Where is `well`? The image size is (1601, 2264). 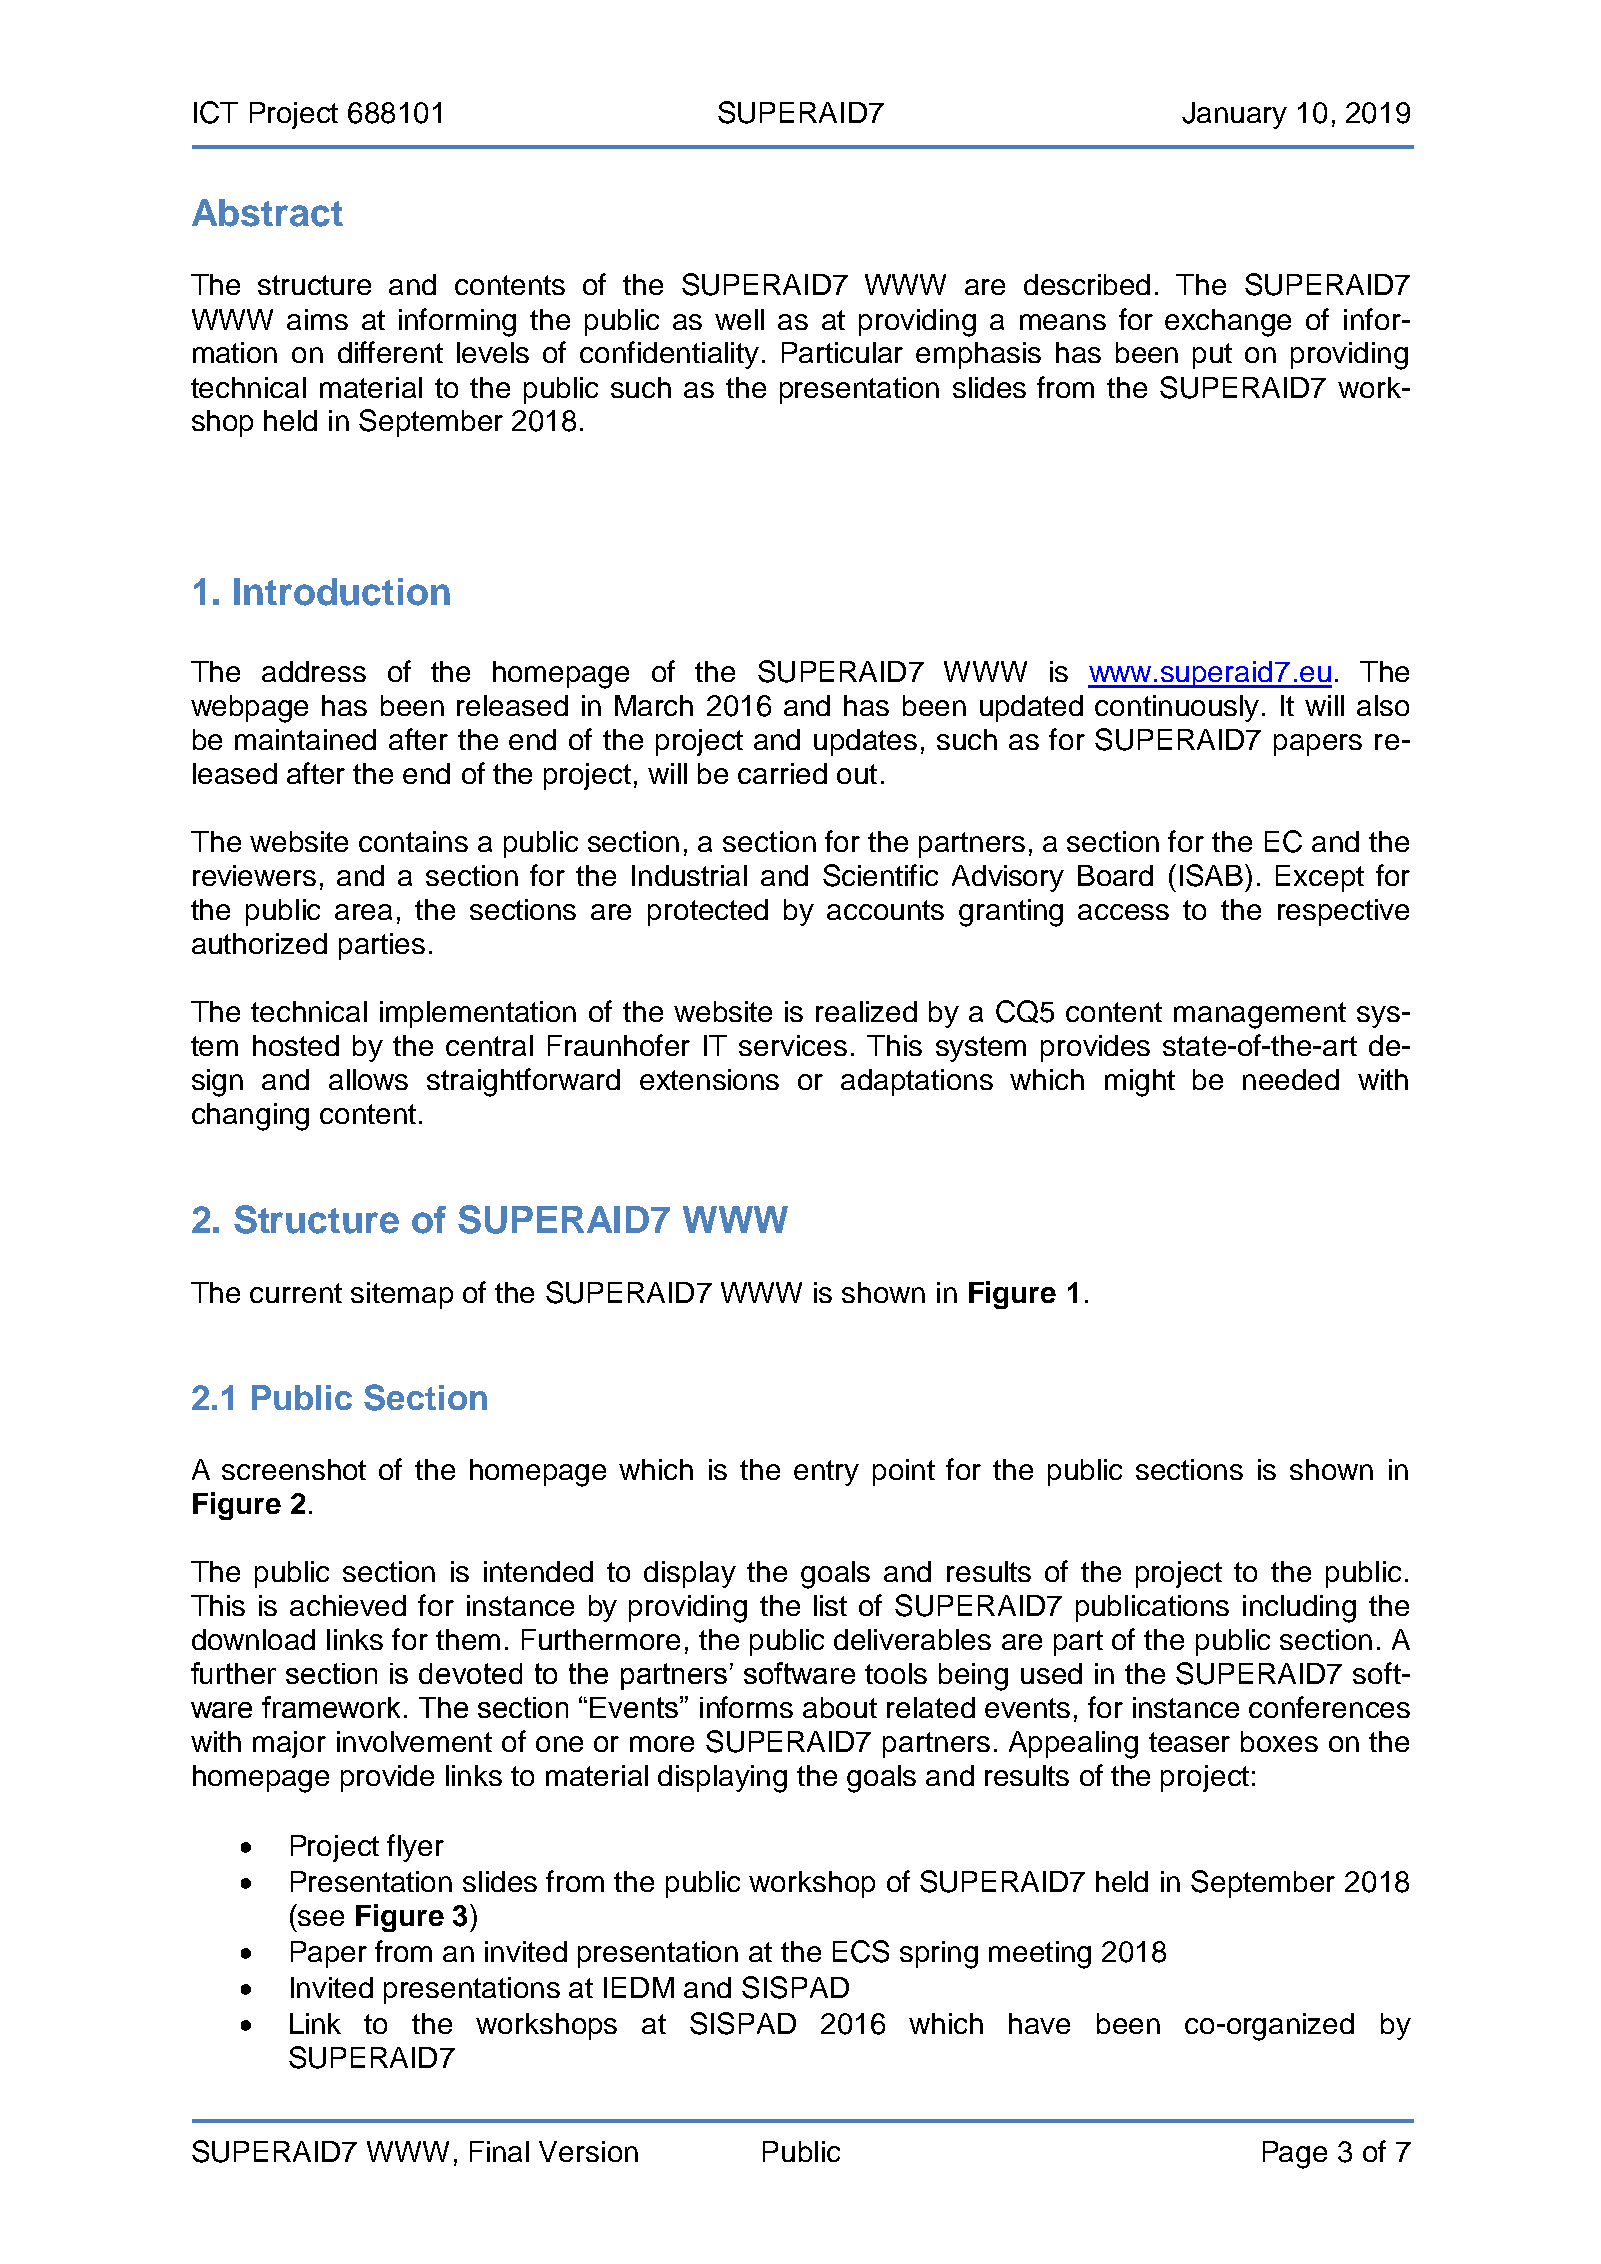 well is located at coordinates (739, 319).
